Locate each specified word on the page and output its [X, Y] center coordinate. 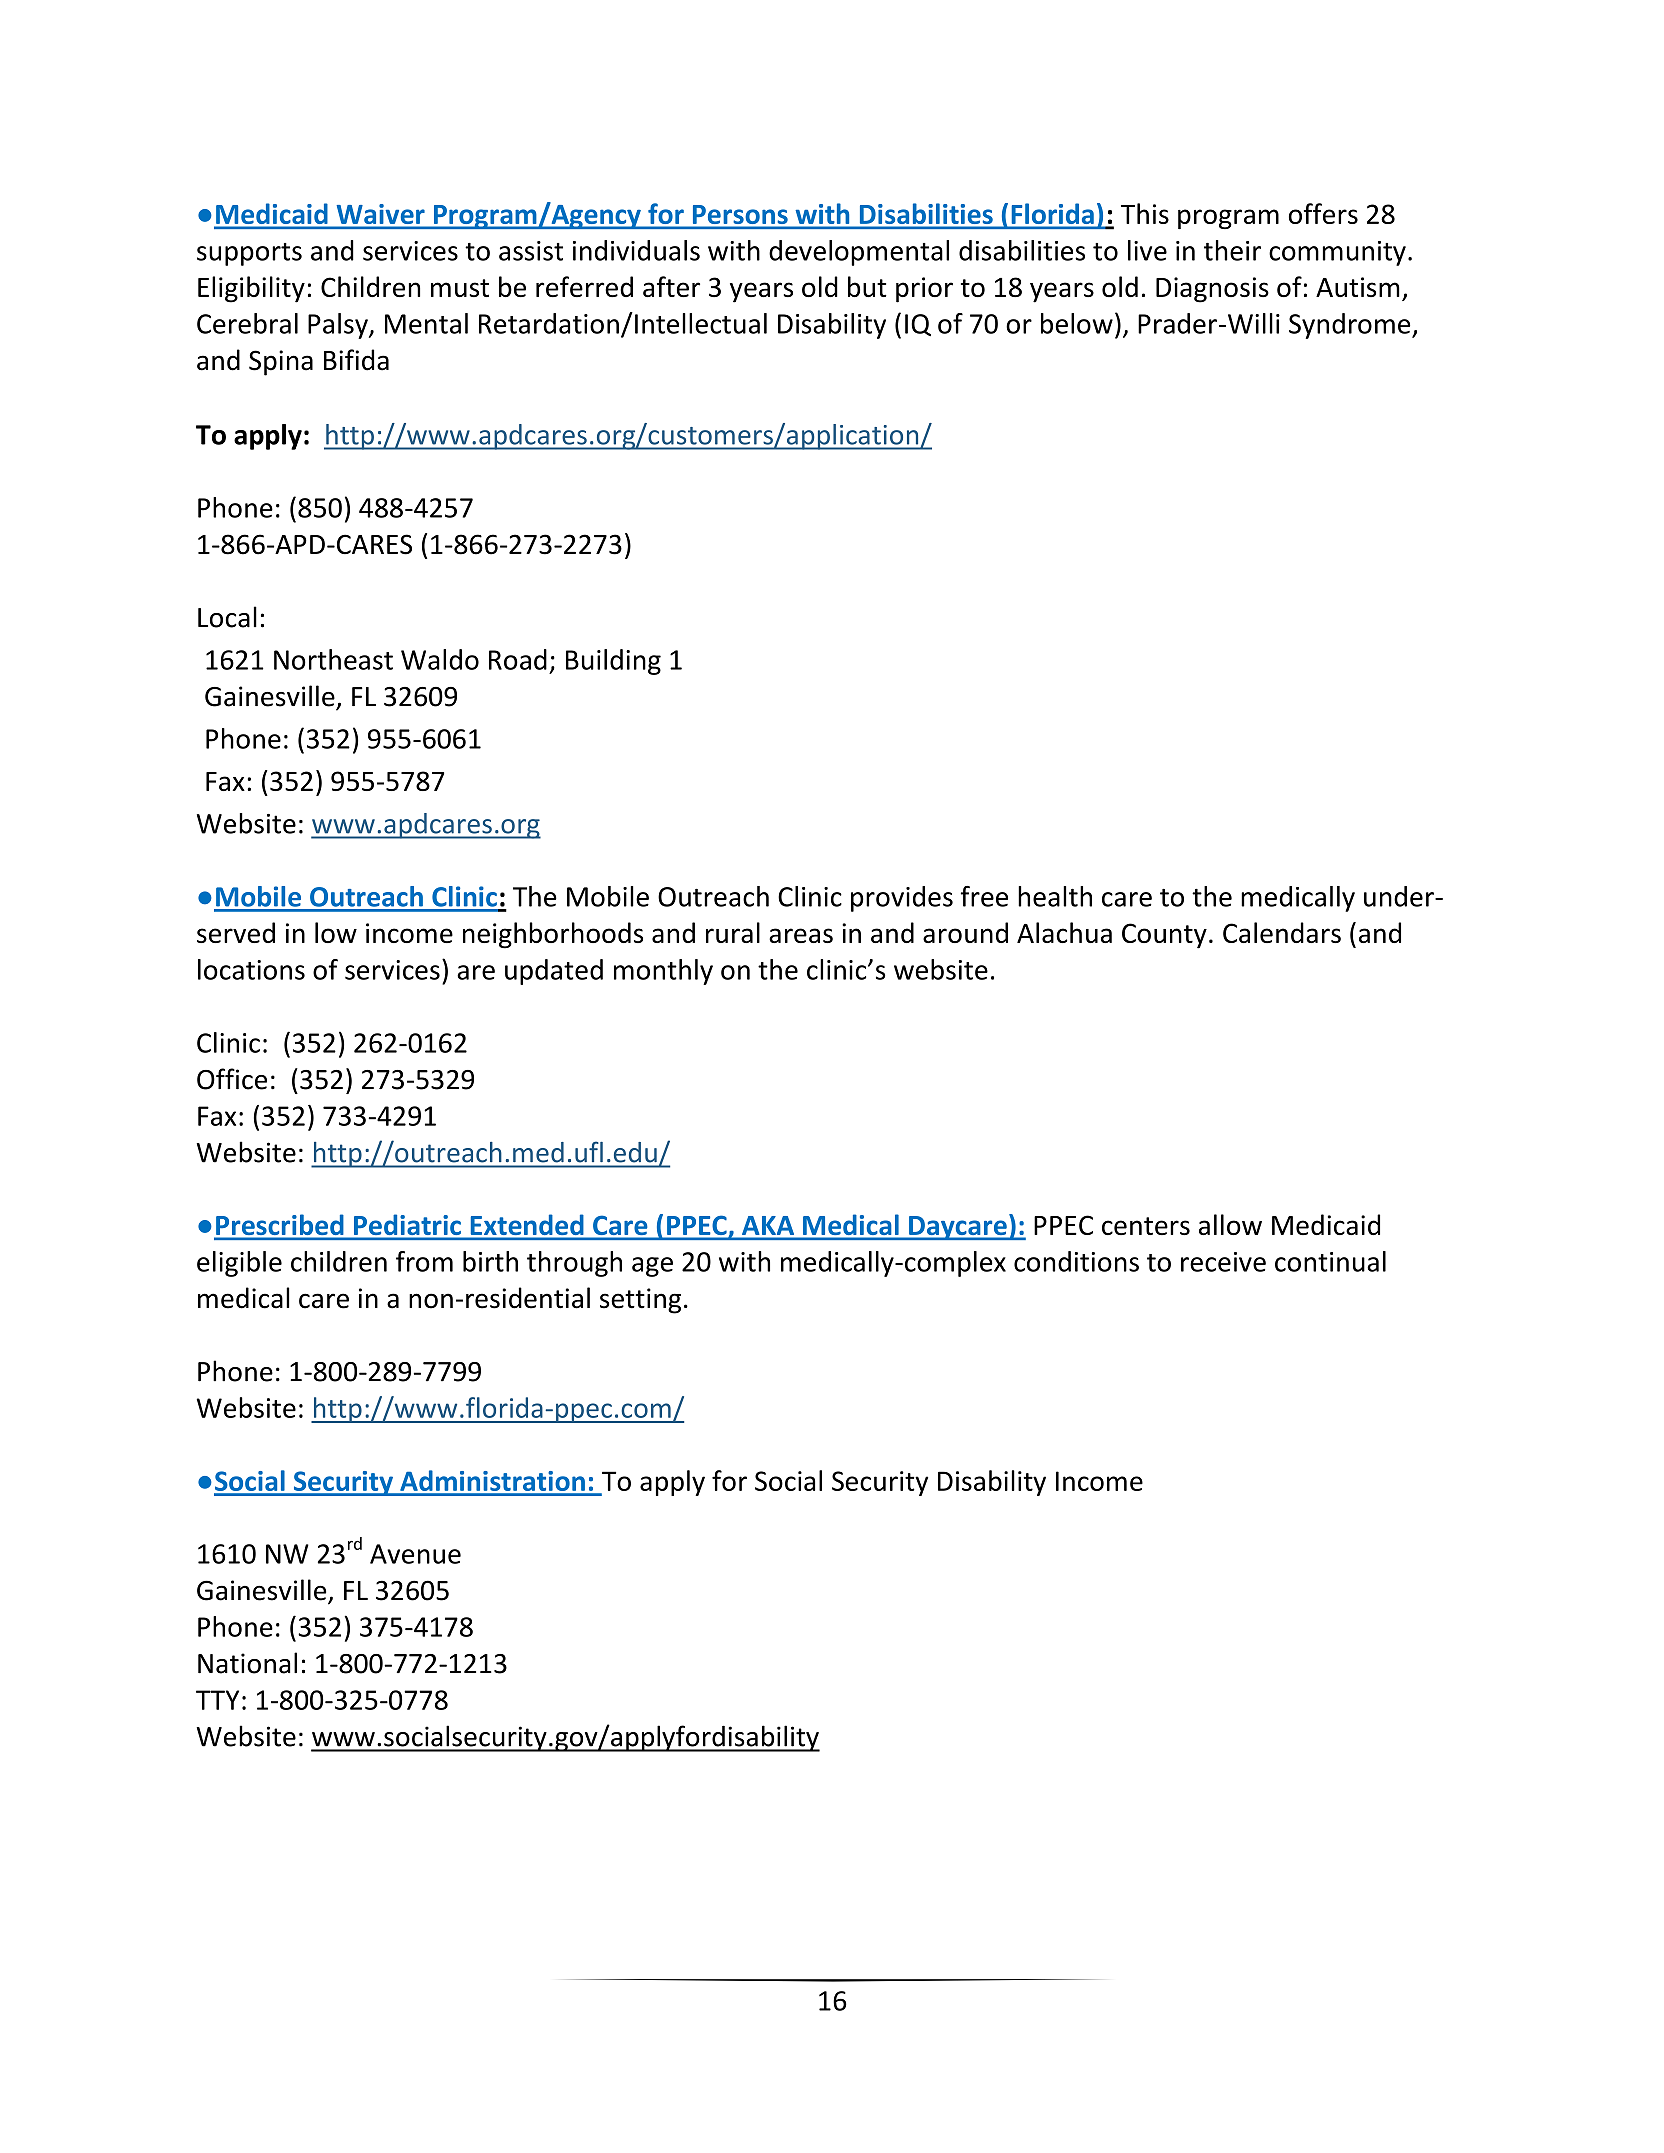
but [867, 286]
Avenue [415, 1554]
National [247, 1663]
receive [1223, 1262]
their [1232, 250]
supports [249, 254]
